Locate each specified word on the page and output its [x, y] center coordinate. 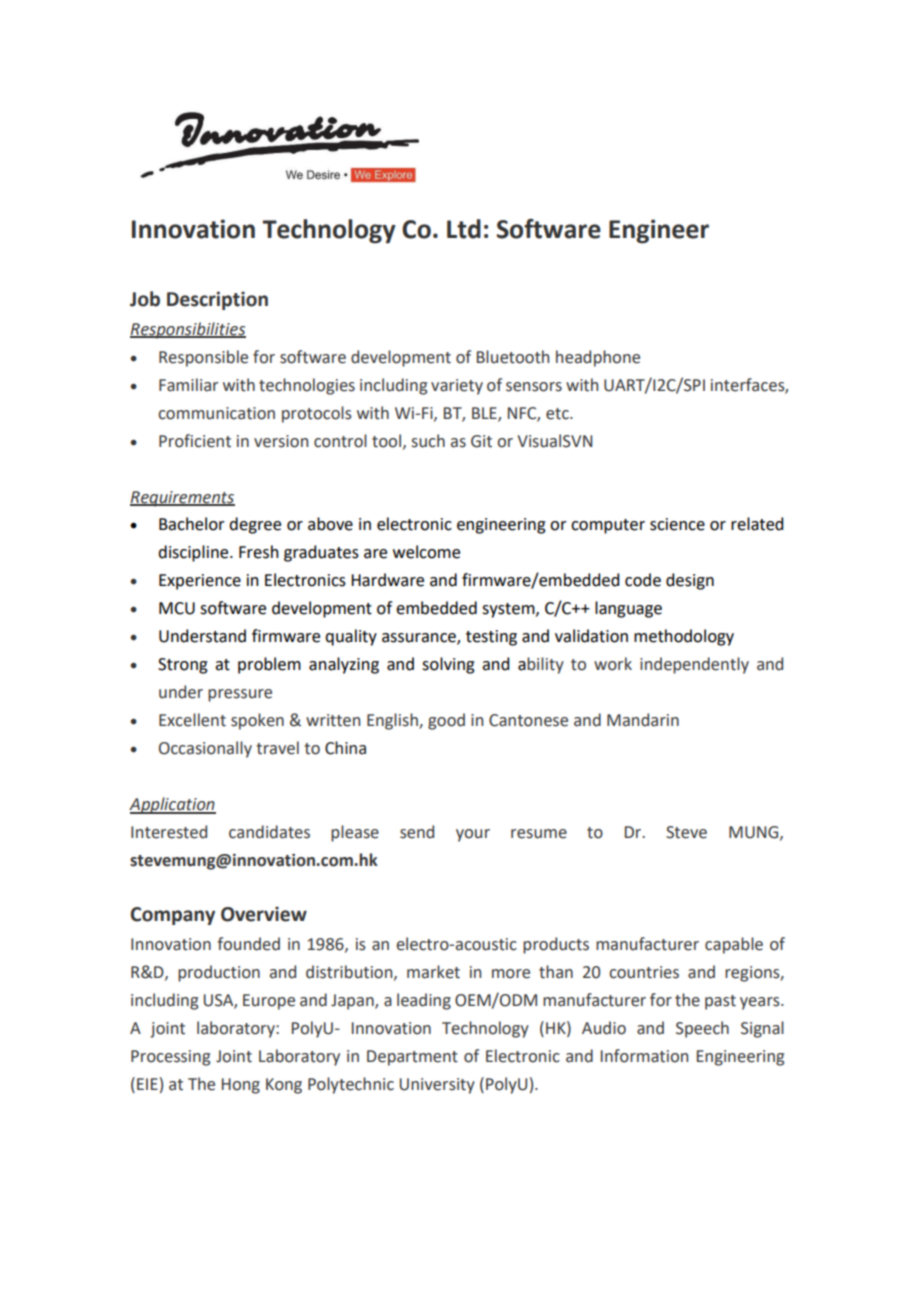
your [473, 835]
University [437, 1086]
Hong [241, 1086]
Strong [183, 666]
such [428, 441]
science [677, 524]
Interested [169, 832]
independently [694, 665]
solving [448, 665]
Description [217, 300]
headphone [598, 358]
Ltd [464, 229]
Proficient [195, 441]
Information [644, 1056]
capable [734, 945]
